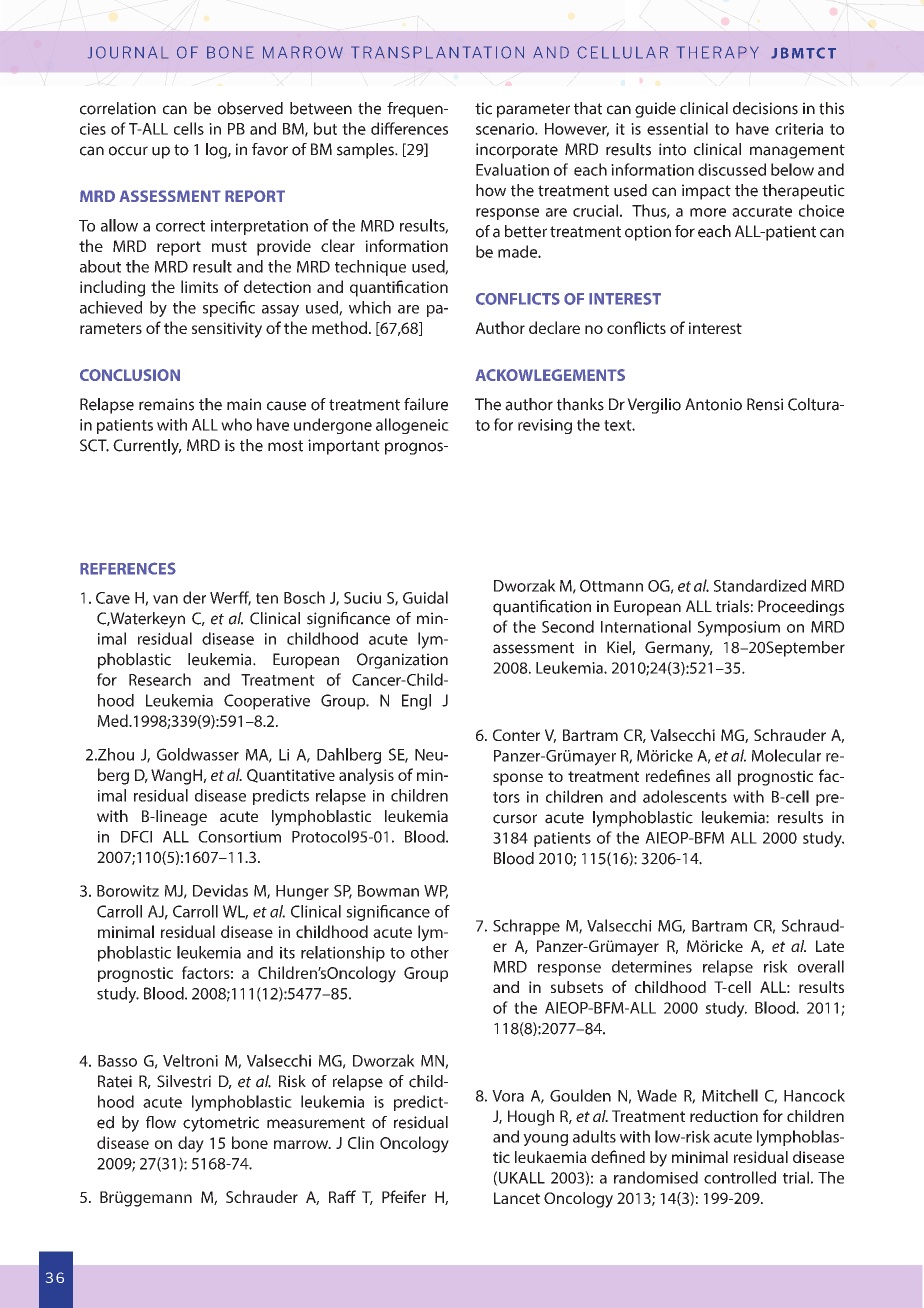 This screenshot has height=1308, width=924. What do you see at coordinates (412, 426) in the screenshot?
I see `allogeneic` at bounding box center [412, 426].
